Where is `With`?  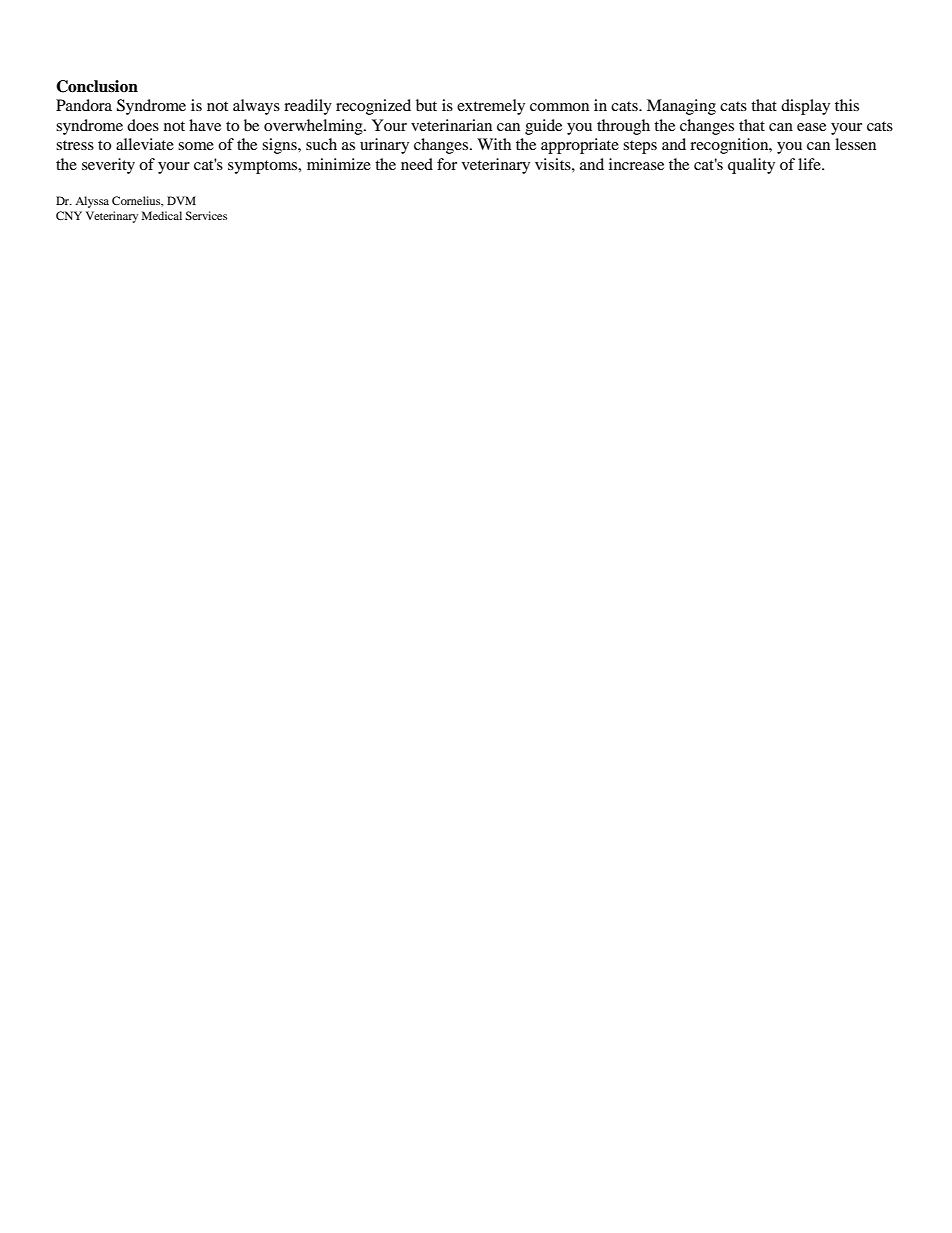
With is located at coordinates (494, 144).
